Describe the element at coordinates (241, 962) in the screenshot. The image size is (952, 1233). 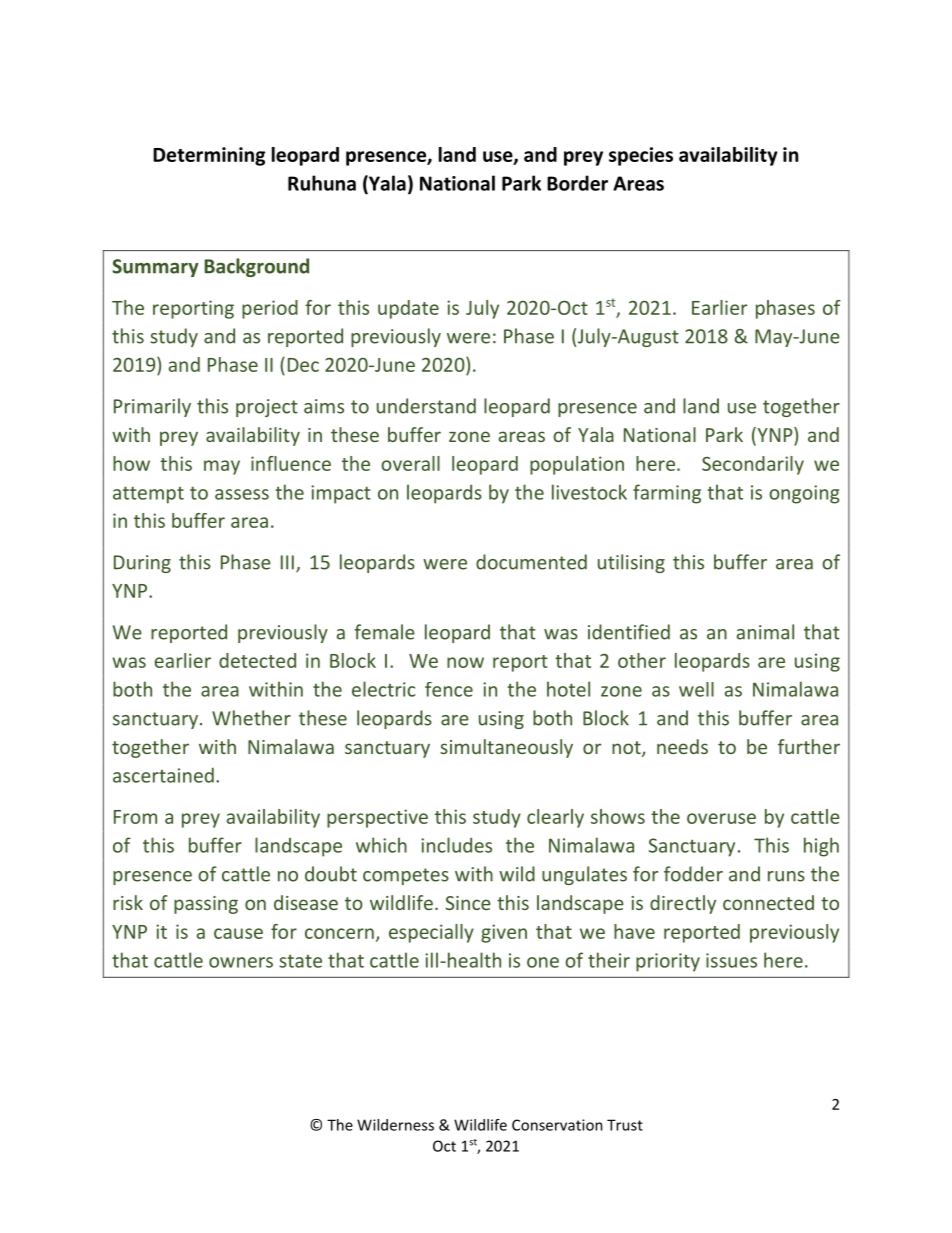
I see `owners` at that location.
